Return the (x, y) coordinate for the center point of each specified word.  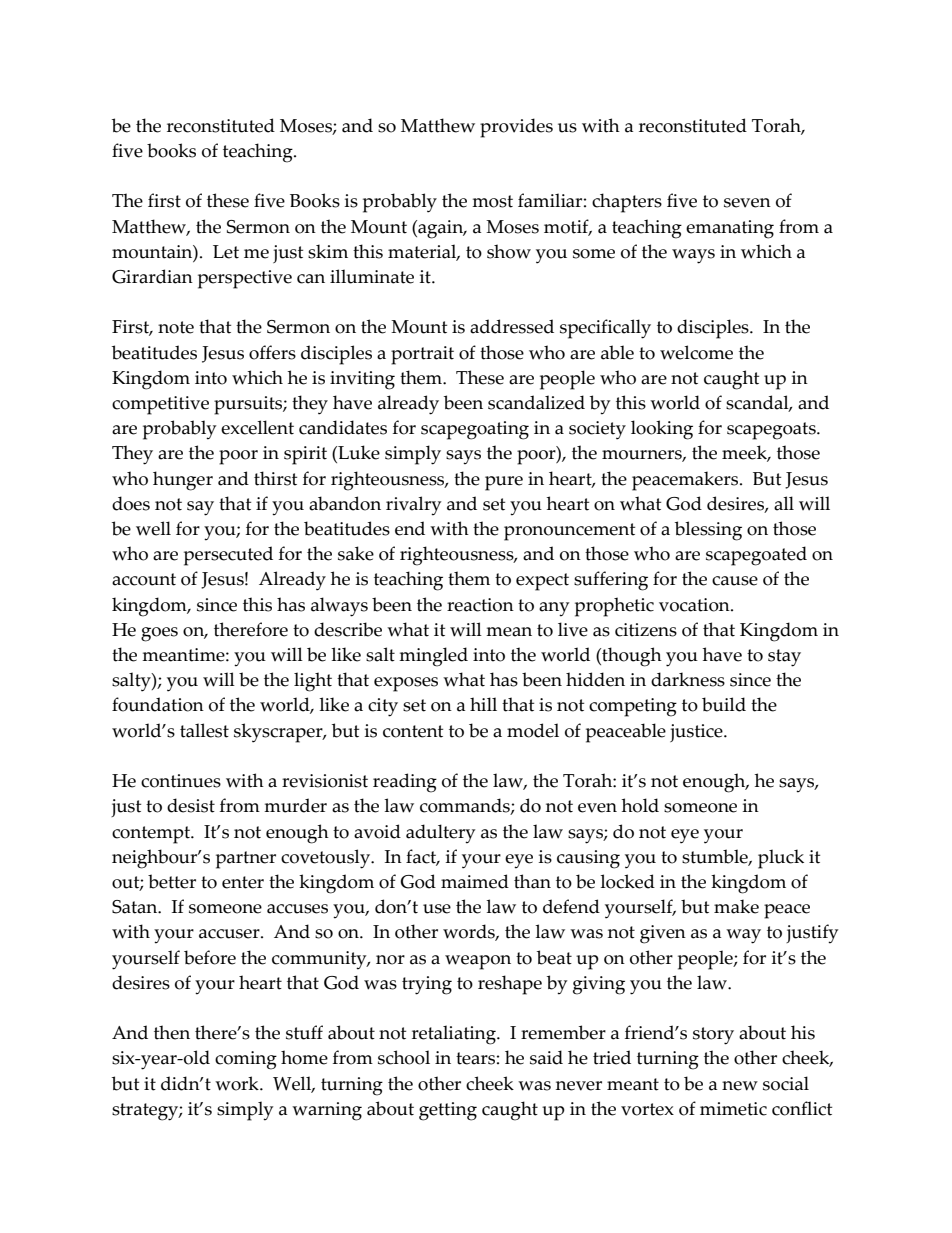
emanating (730, 229)
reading (405, 783)
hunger (183, 481)
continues (181, 781)
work (238, 1083)
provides (516, 128)
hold (640, 805)
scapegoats (772, 431)
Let (226, 252)
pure (504, 483)
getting (448, 1111)
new (740, 1086)
